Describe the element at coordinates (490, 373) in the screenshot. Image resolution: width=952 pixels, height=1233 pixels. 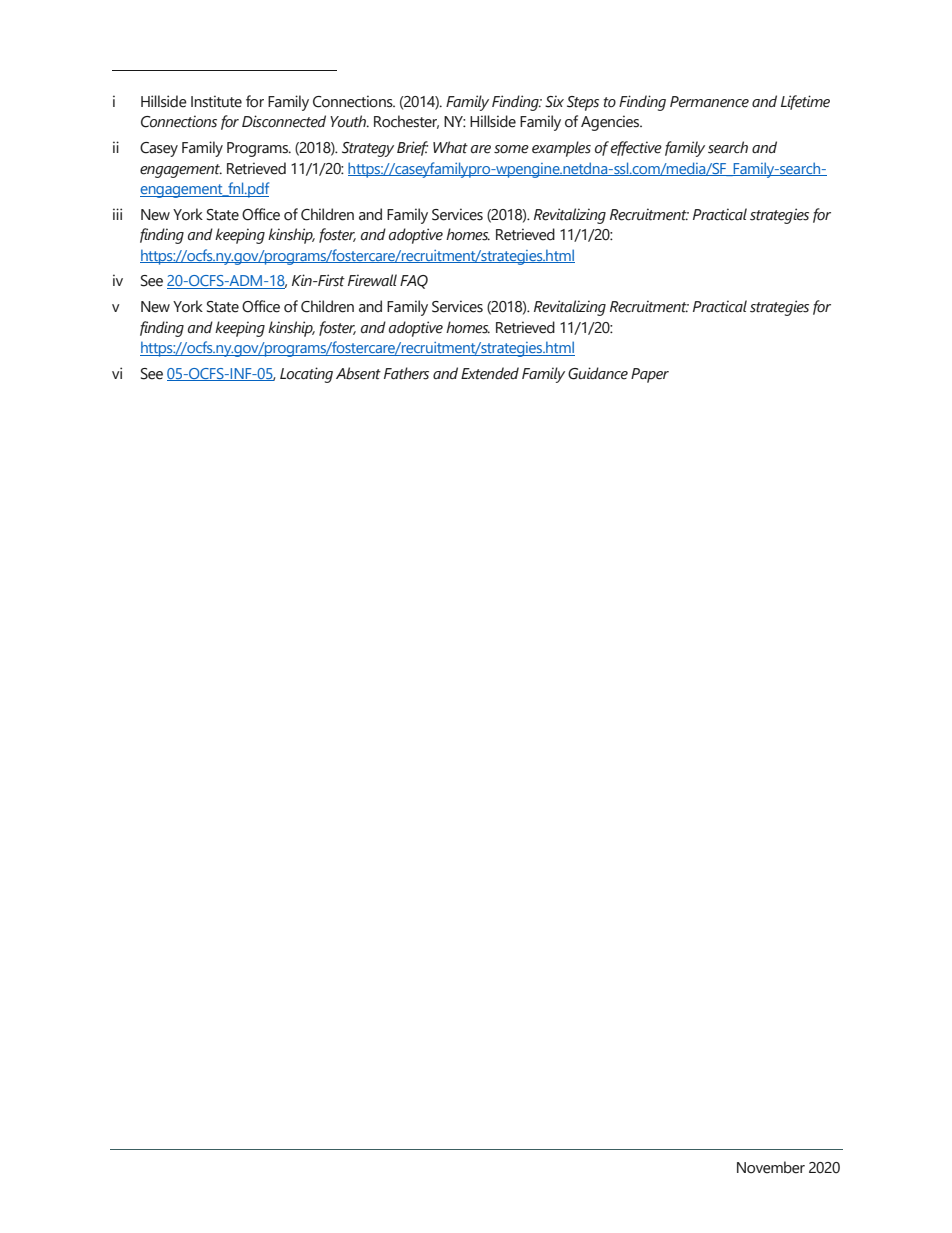
I see `Extended` at that location.
